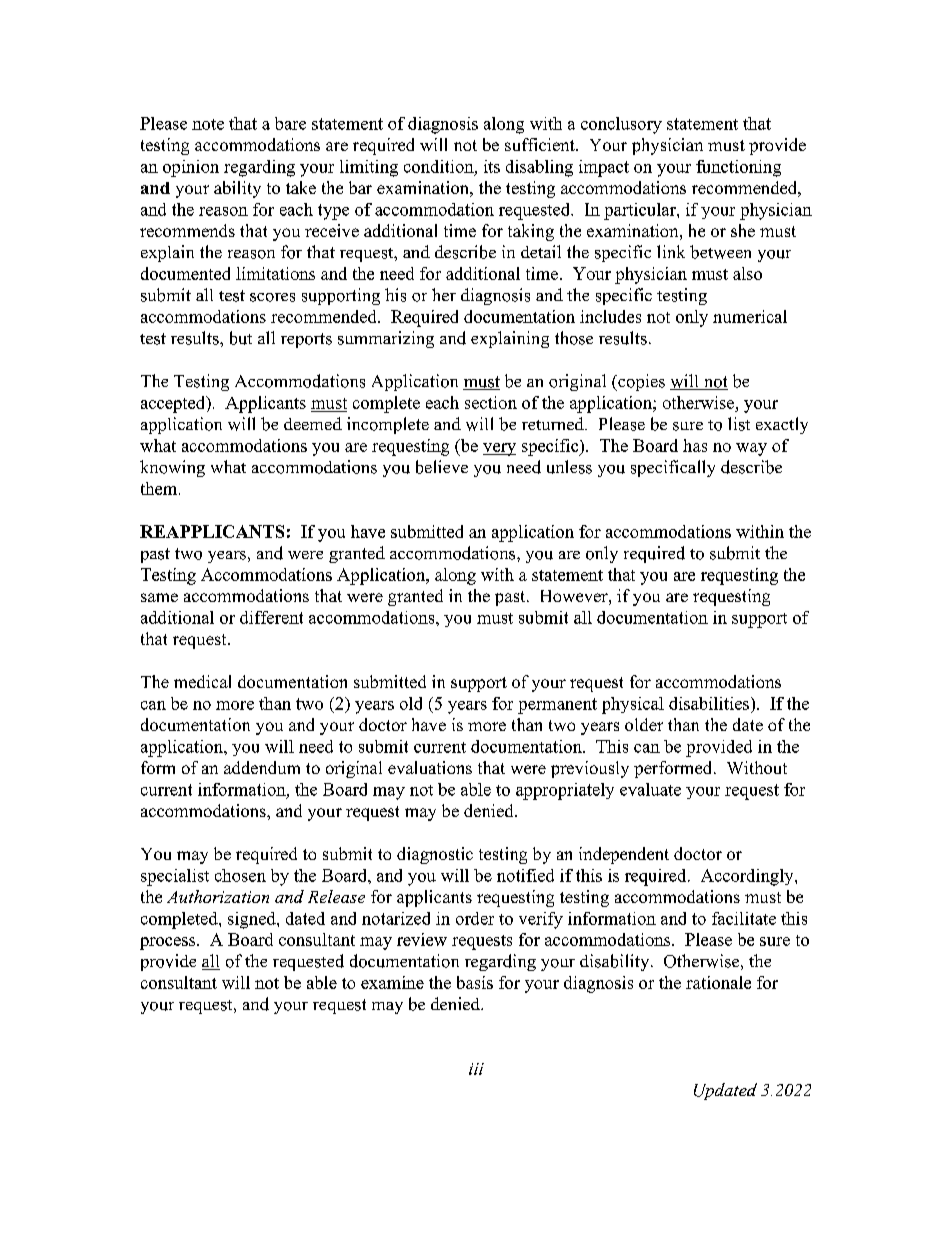  I want to click on different, so click(271, 617).
